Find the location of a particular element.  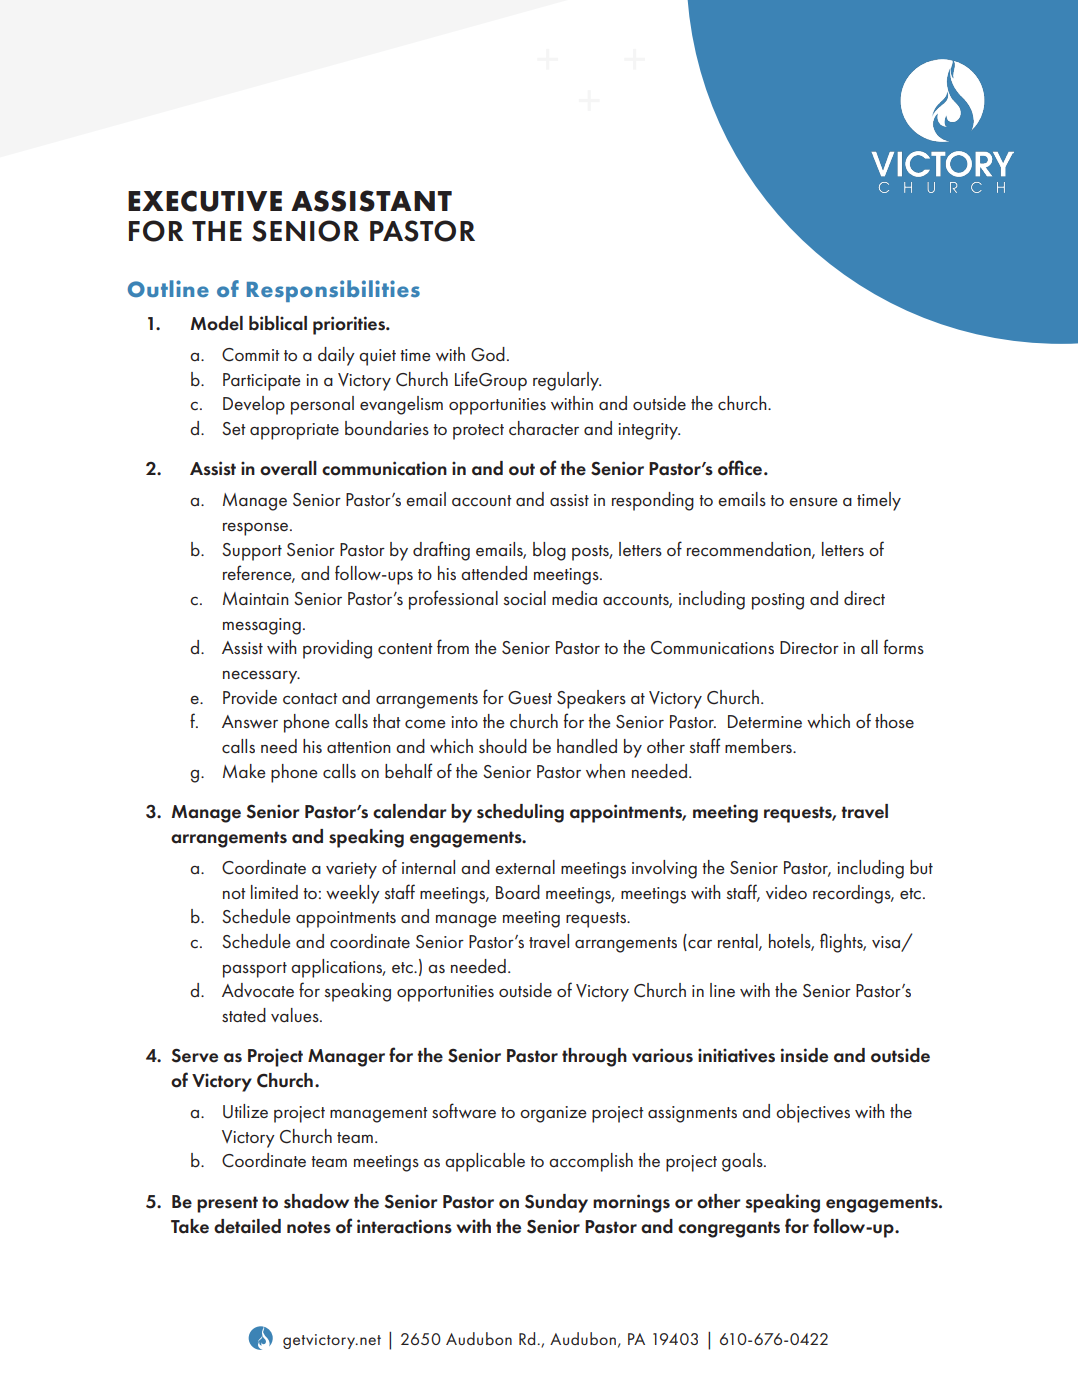

ensure is located at coordinates (813, 501).
